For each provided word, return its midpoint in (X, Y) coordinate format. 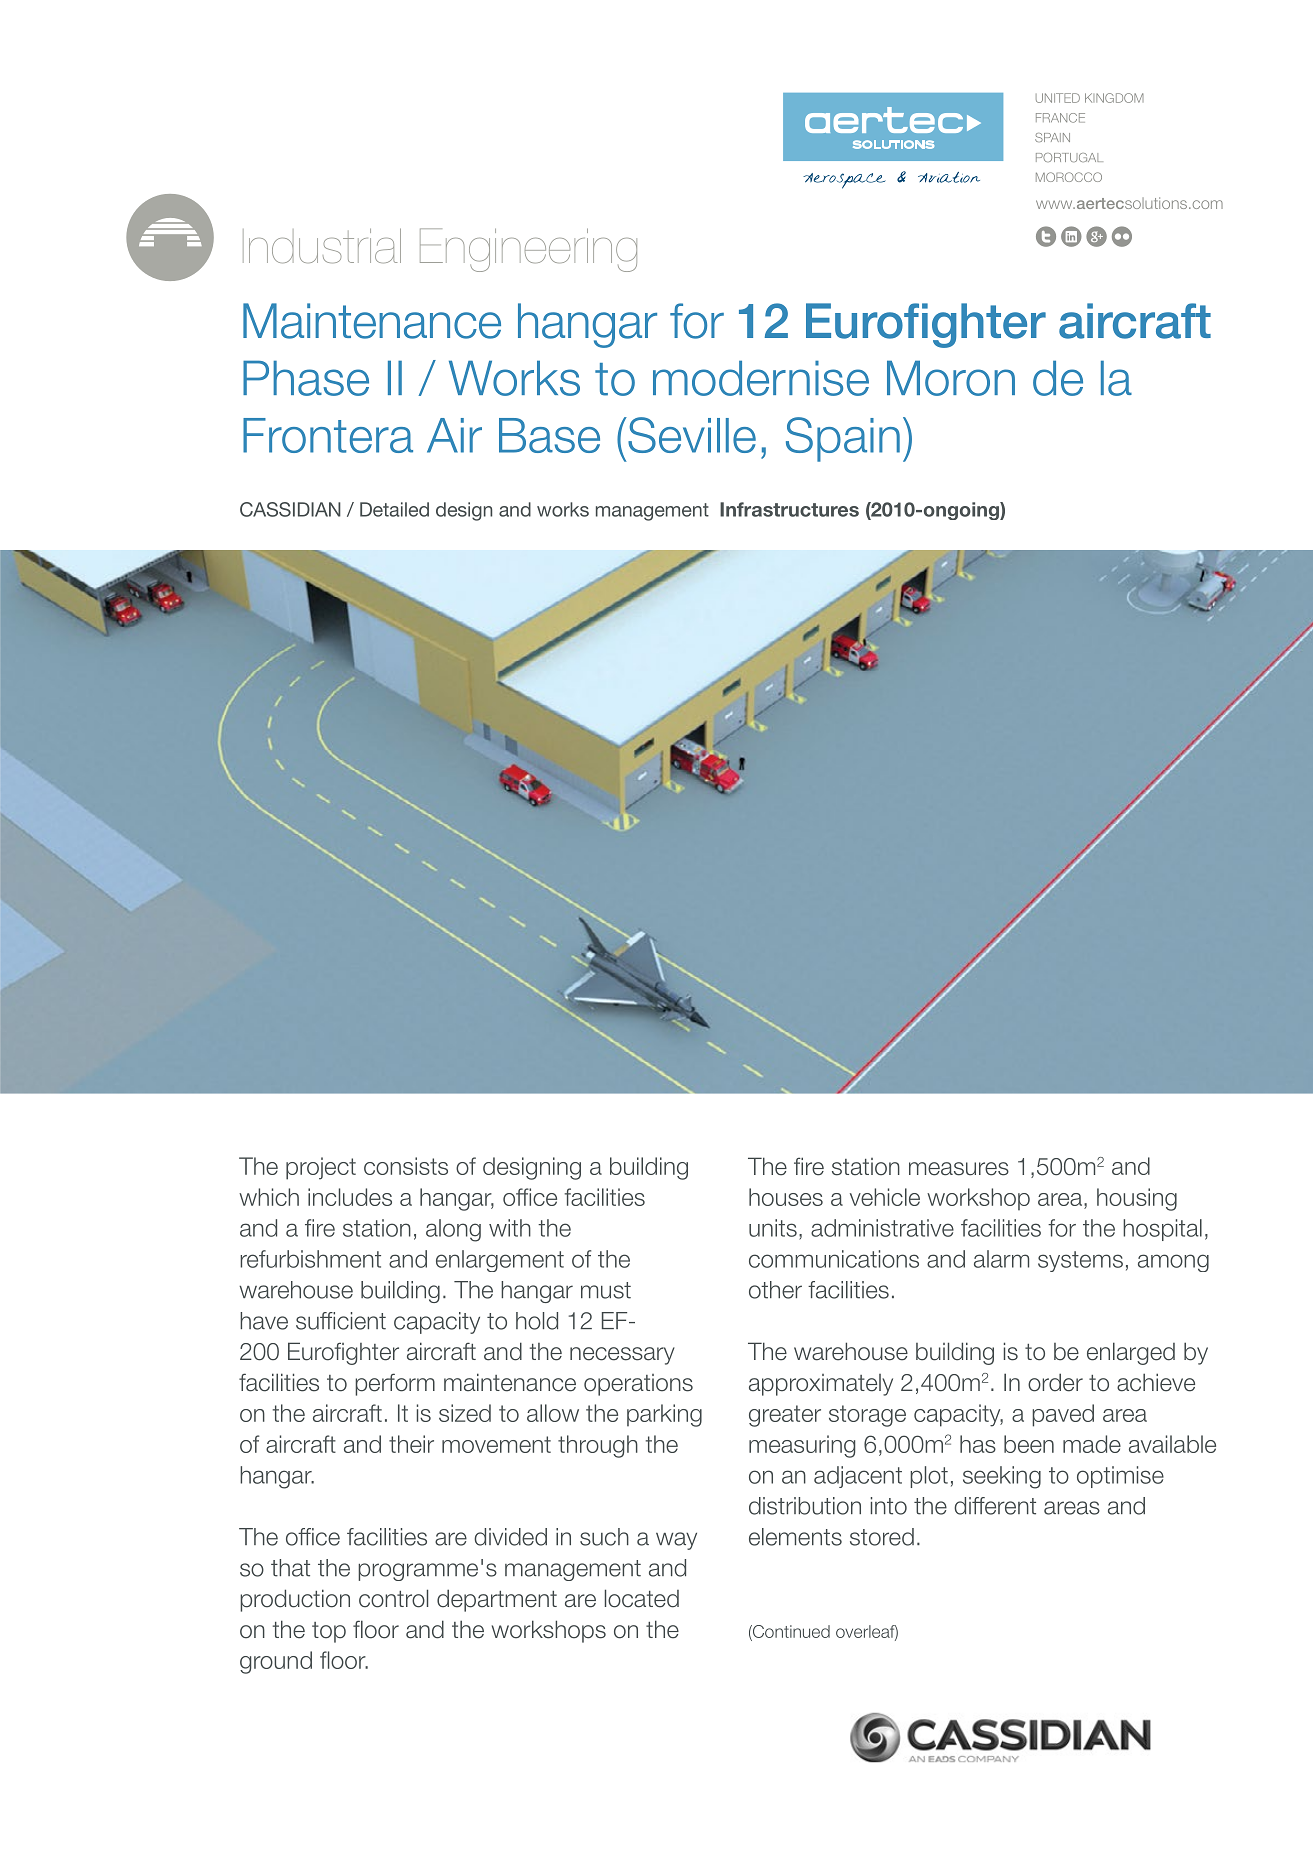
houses (786, 1197)
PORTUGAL (1069, 157)
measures (959, 1169)
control (393, 1598)
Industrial (322, 245)
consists (406, 1166)
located (642, 1598)
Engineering (528, 250)
